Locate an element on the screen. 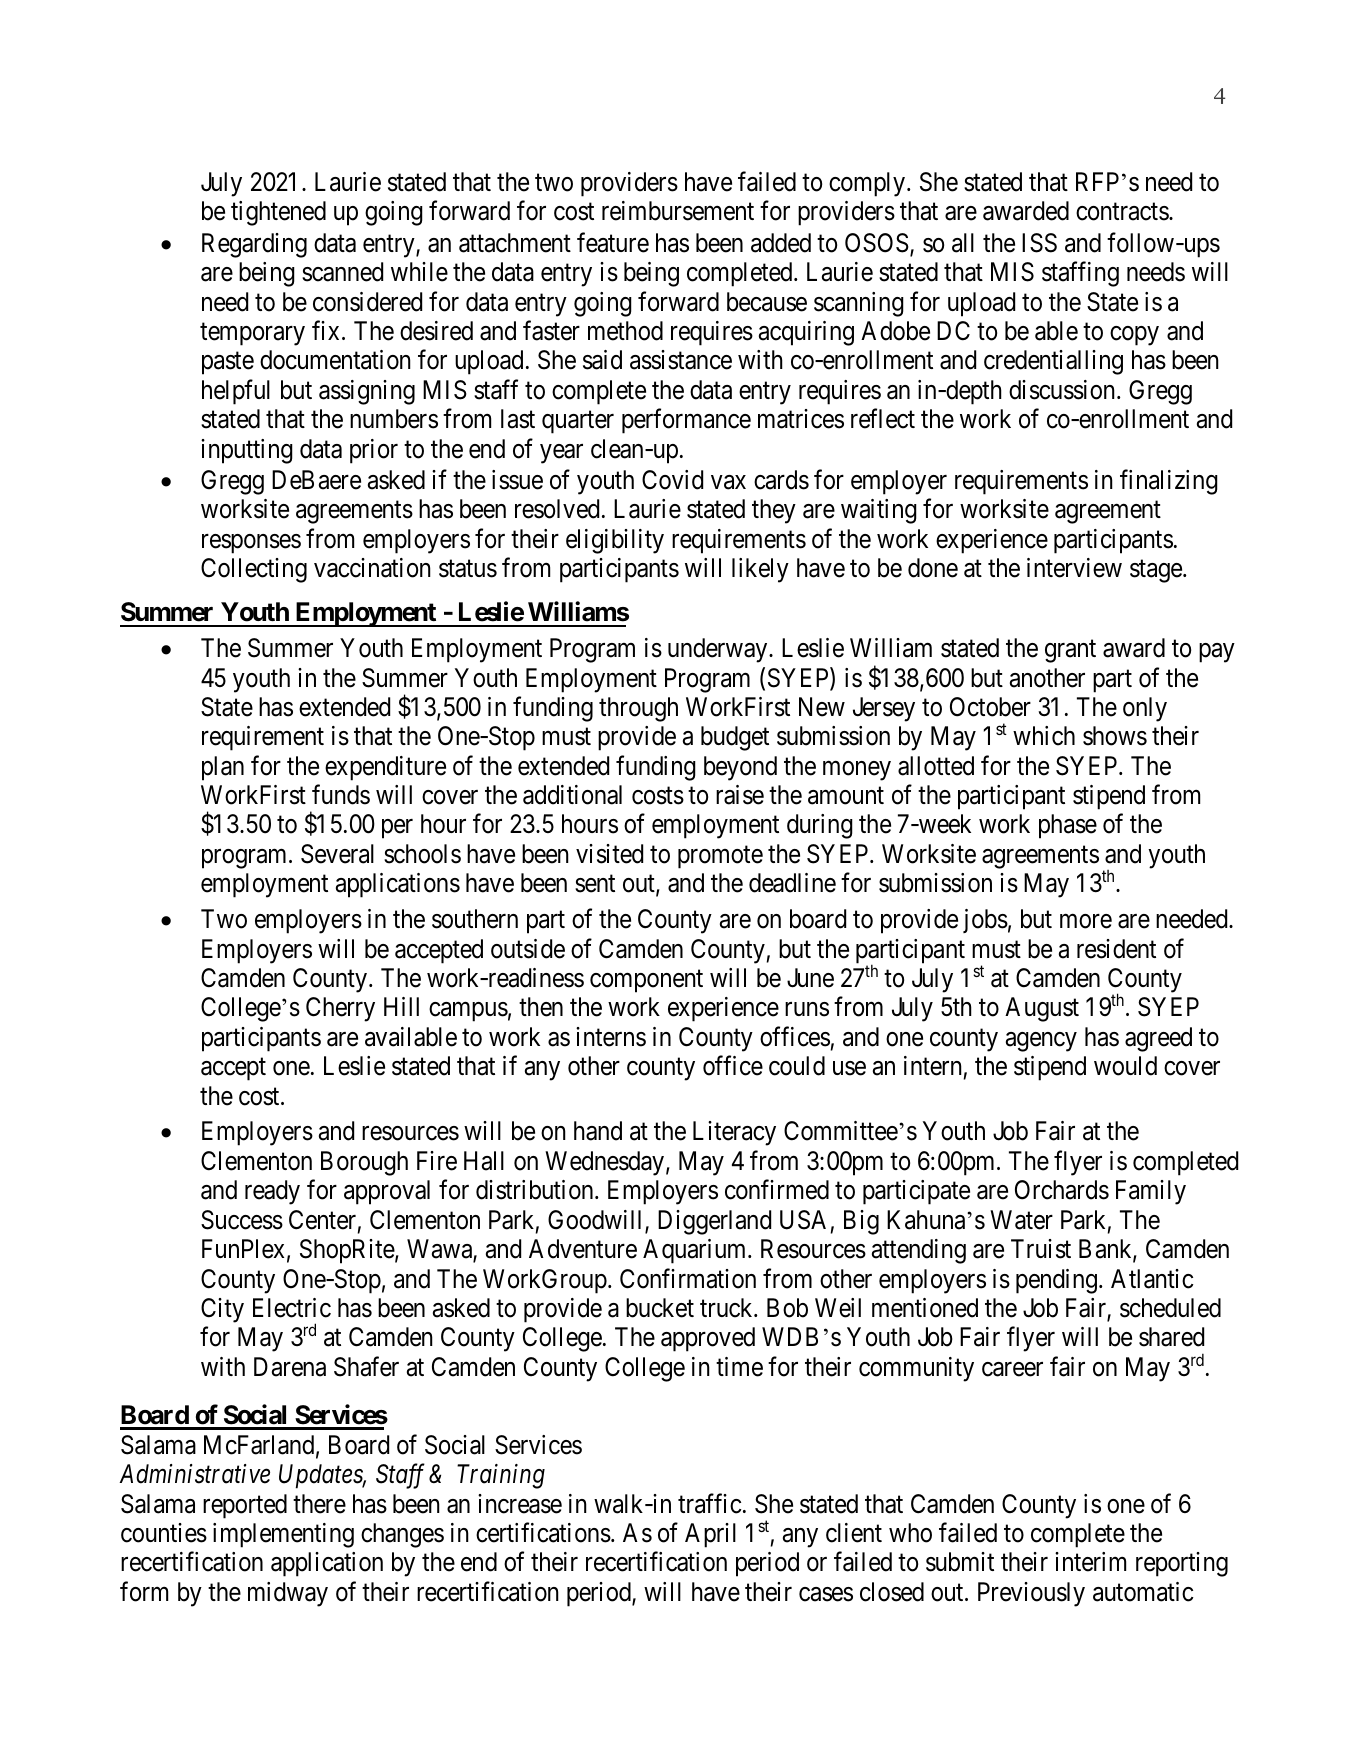  April is located at coordinates (710, 1535).
